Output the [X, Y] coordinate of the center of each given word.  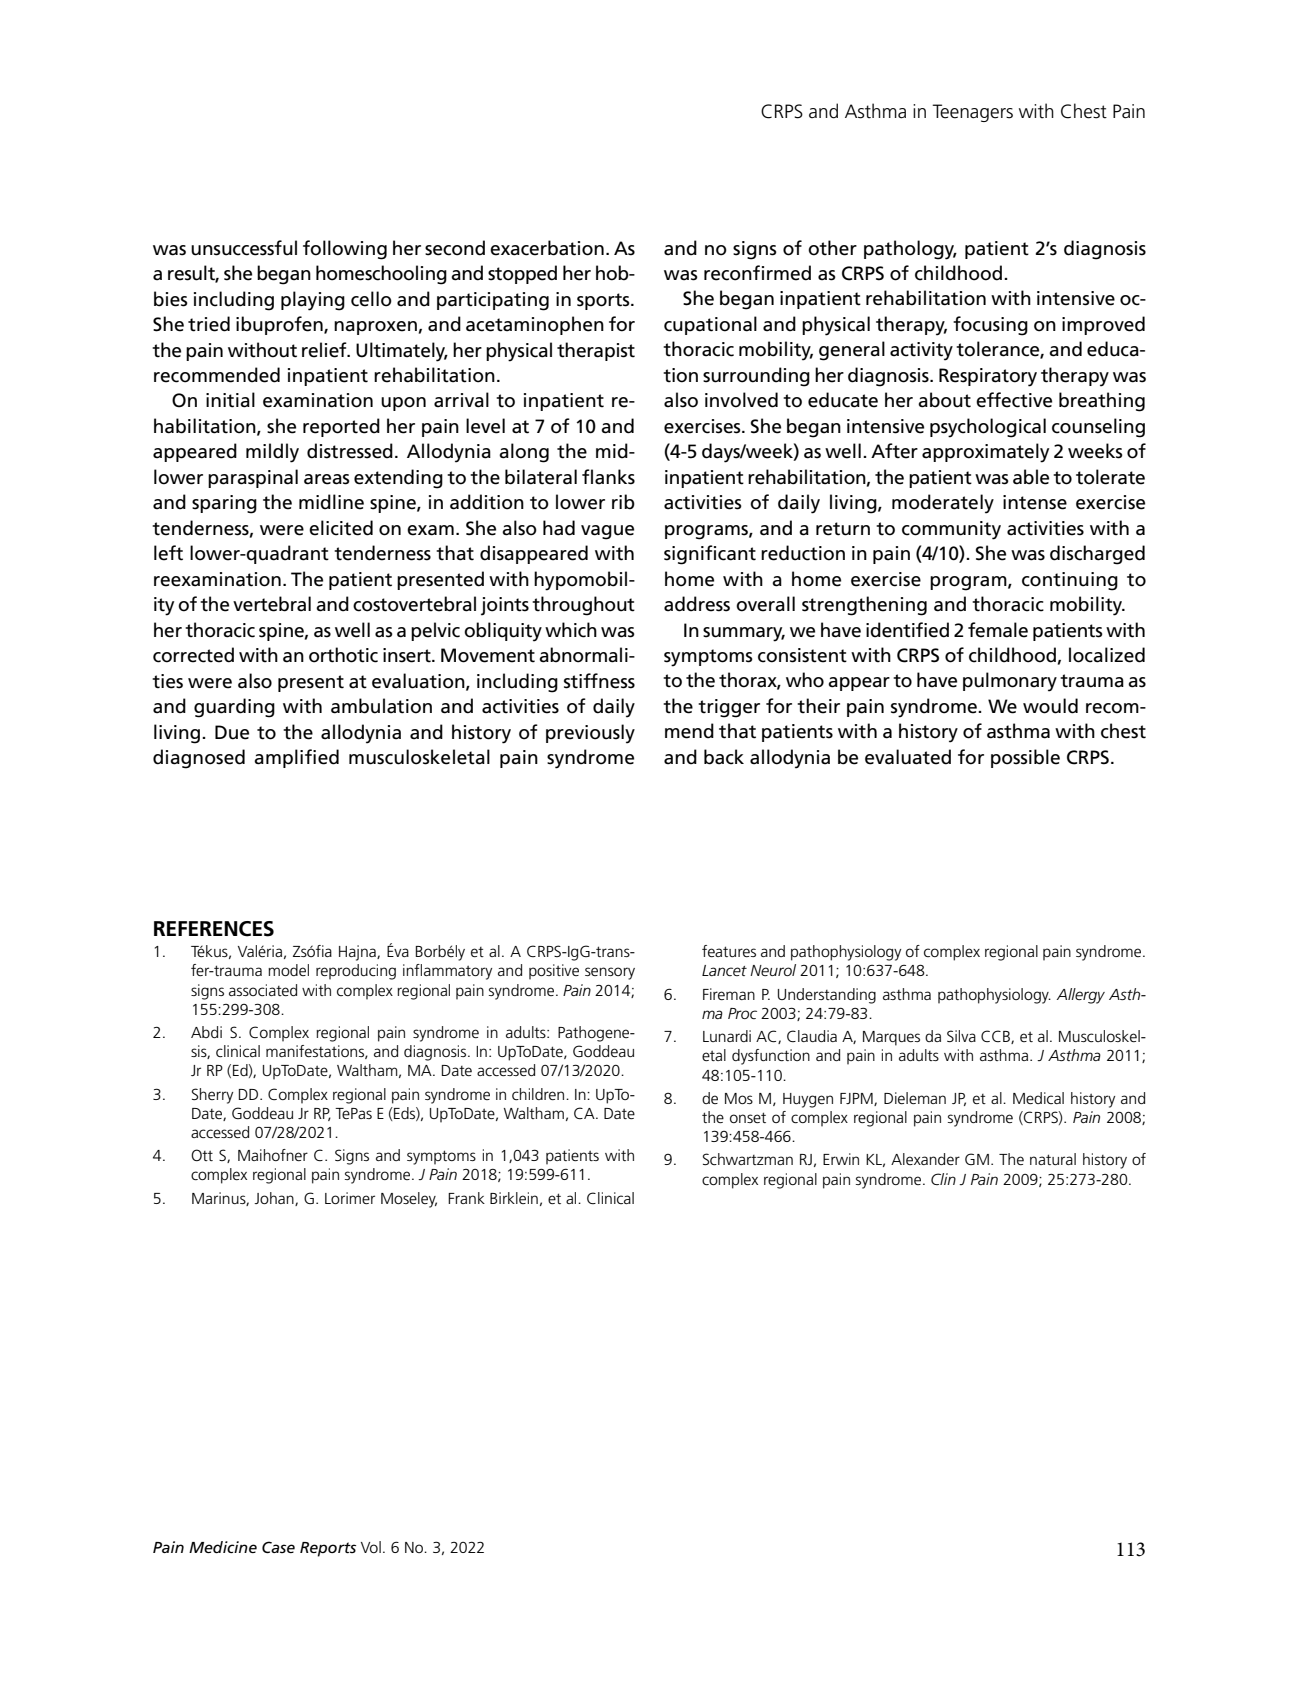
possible [1025, 758]
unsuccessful [244, 248]
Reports [328, 1549]
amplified [296, 758]
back [724, 757]
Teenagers [972, 113]
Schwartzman [748, 1159]
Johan [275, 1199]
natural [1053, 1159]
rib [623, 502]
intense [1035, 502]
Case [278, 1547]
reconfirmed [757, 273]
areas [327, 479]
